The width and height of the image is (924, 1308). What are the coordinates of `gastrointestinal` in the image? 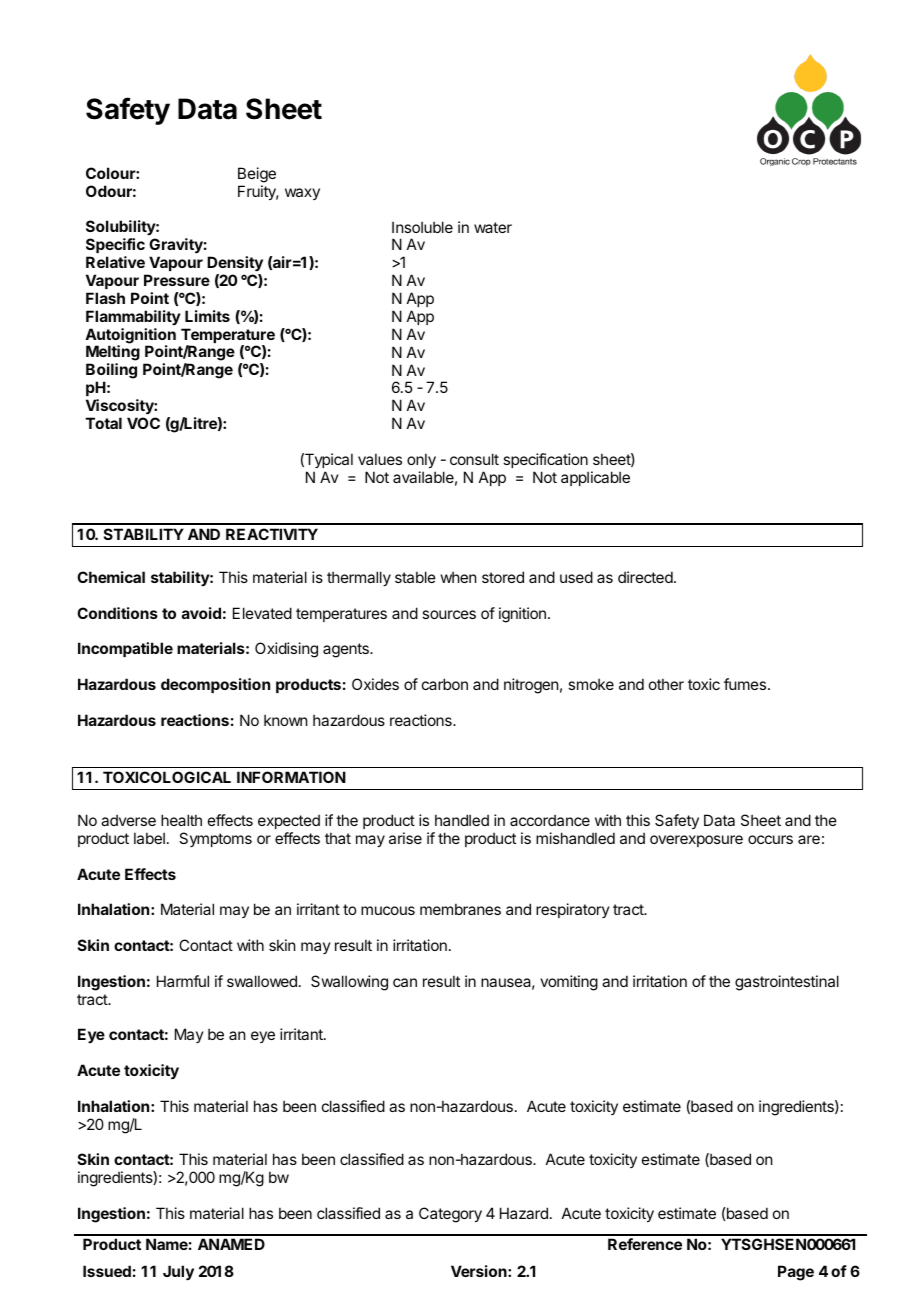 It's located at (787, 983).
